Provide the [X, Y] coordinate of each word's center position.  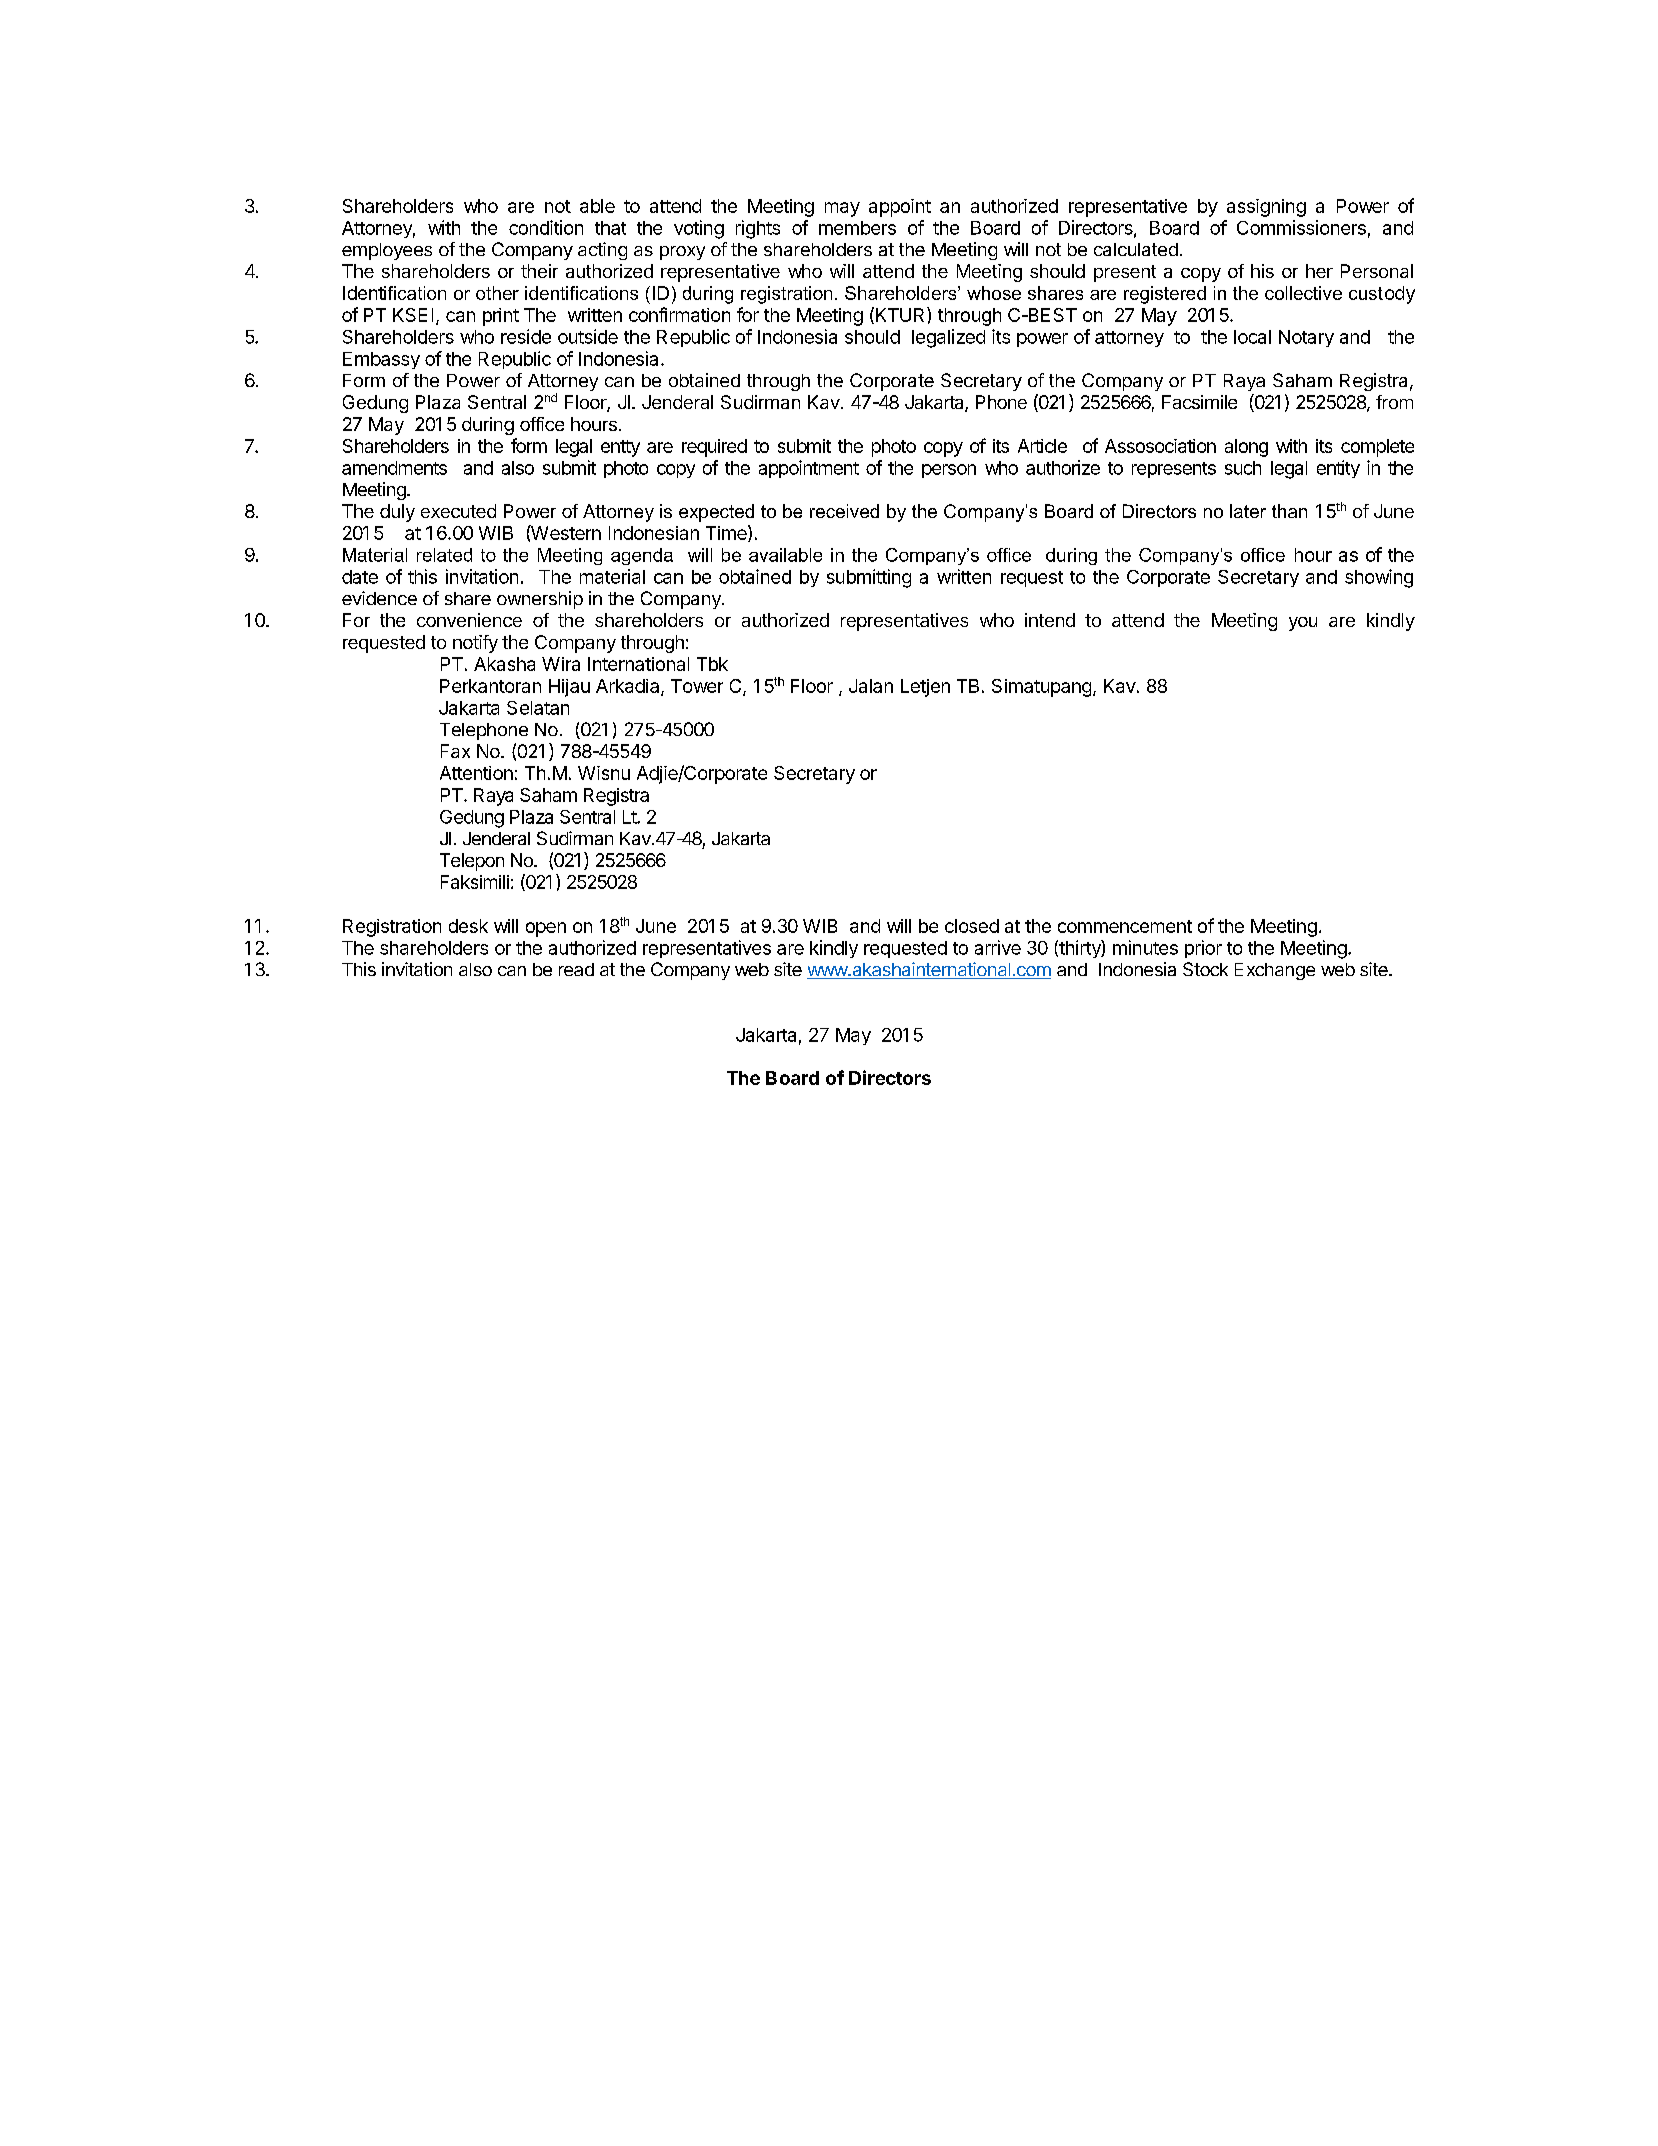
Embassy [381, 360]
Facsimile [1199, 402]
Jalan [871, 686]
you [1303, 624]
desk [468, 926]
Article [1042, 446]
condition [546, 227]
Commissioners [1301, 227]
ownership [540, 600]
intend [1050, 620]
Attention [476, 773]
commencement [1125, 926]
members [857, 228]
